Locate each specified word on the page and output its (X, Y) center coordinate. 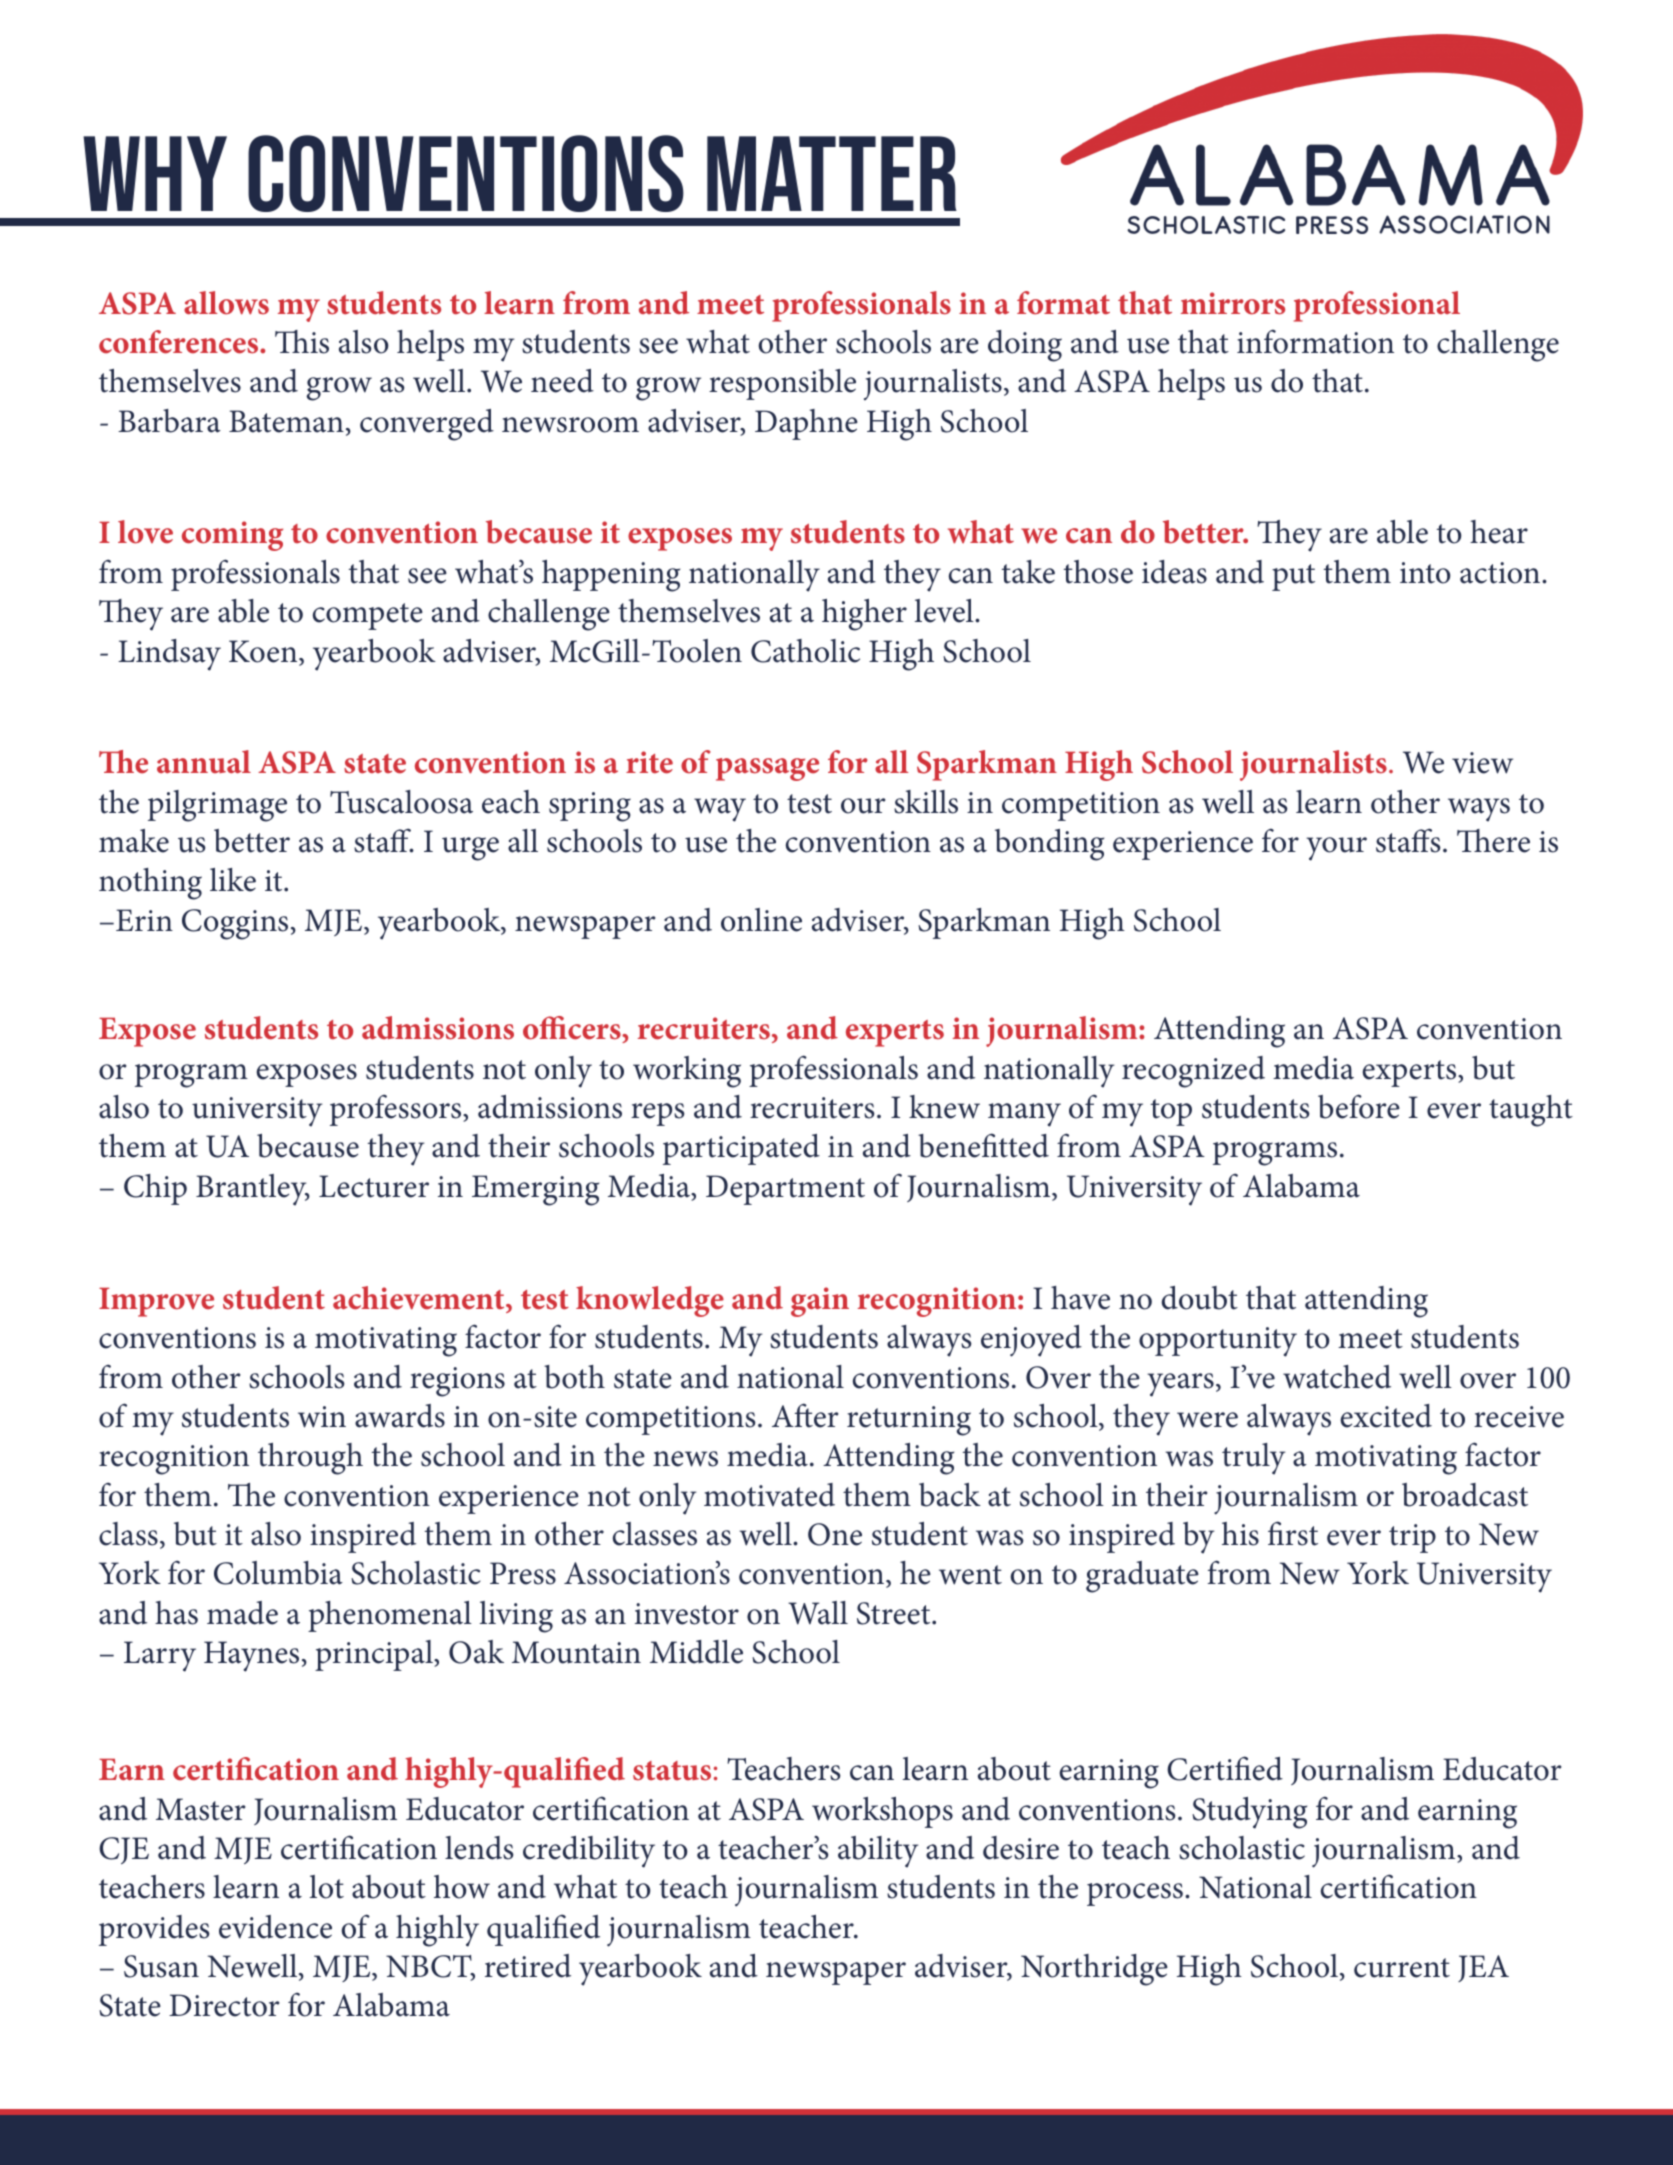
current (1402, 1968)
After (805, 1415)
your (1336, 849)
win (322, 1417)
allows (226, 303)
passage (767, 769)
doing (1025, 346)
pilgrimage (217, 806)
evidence (275, 1927)
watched (1337, 1377)
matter (832, 173)
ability (878, 1852)
